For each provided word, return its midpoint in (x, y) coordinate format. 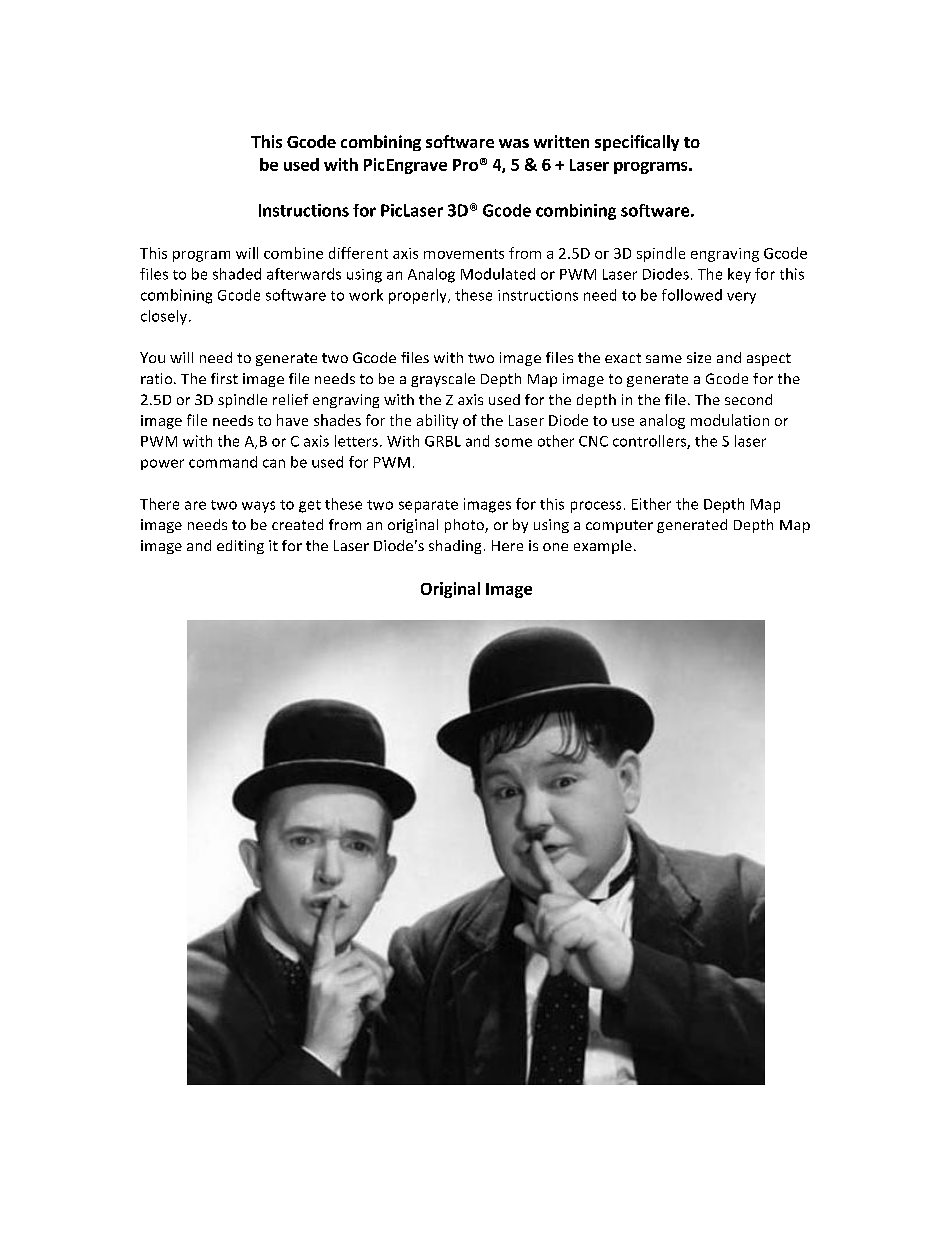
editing (240, 547)
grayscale (443, 380)
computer (619, 526)
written (561, 141)
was (514, 143)
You (152, 357)
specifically (637, 143)
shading (455, 547)
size (699, 357)
